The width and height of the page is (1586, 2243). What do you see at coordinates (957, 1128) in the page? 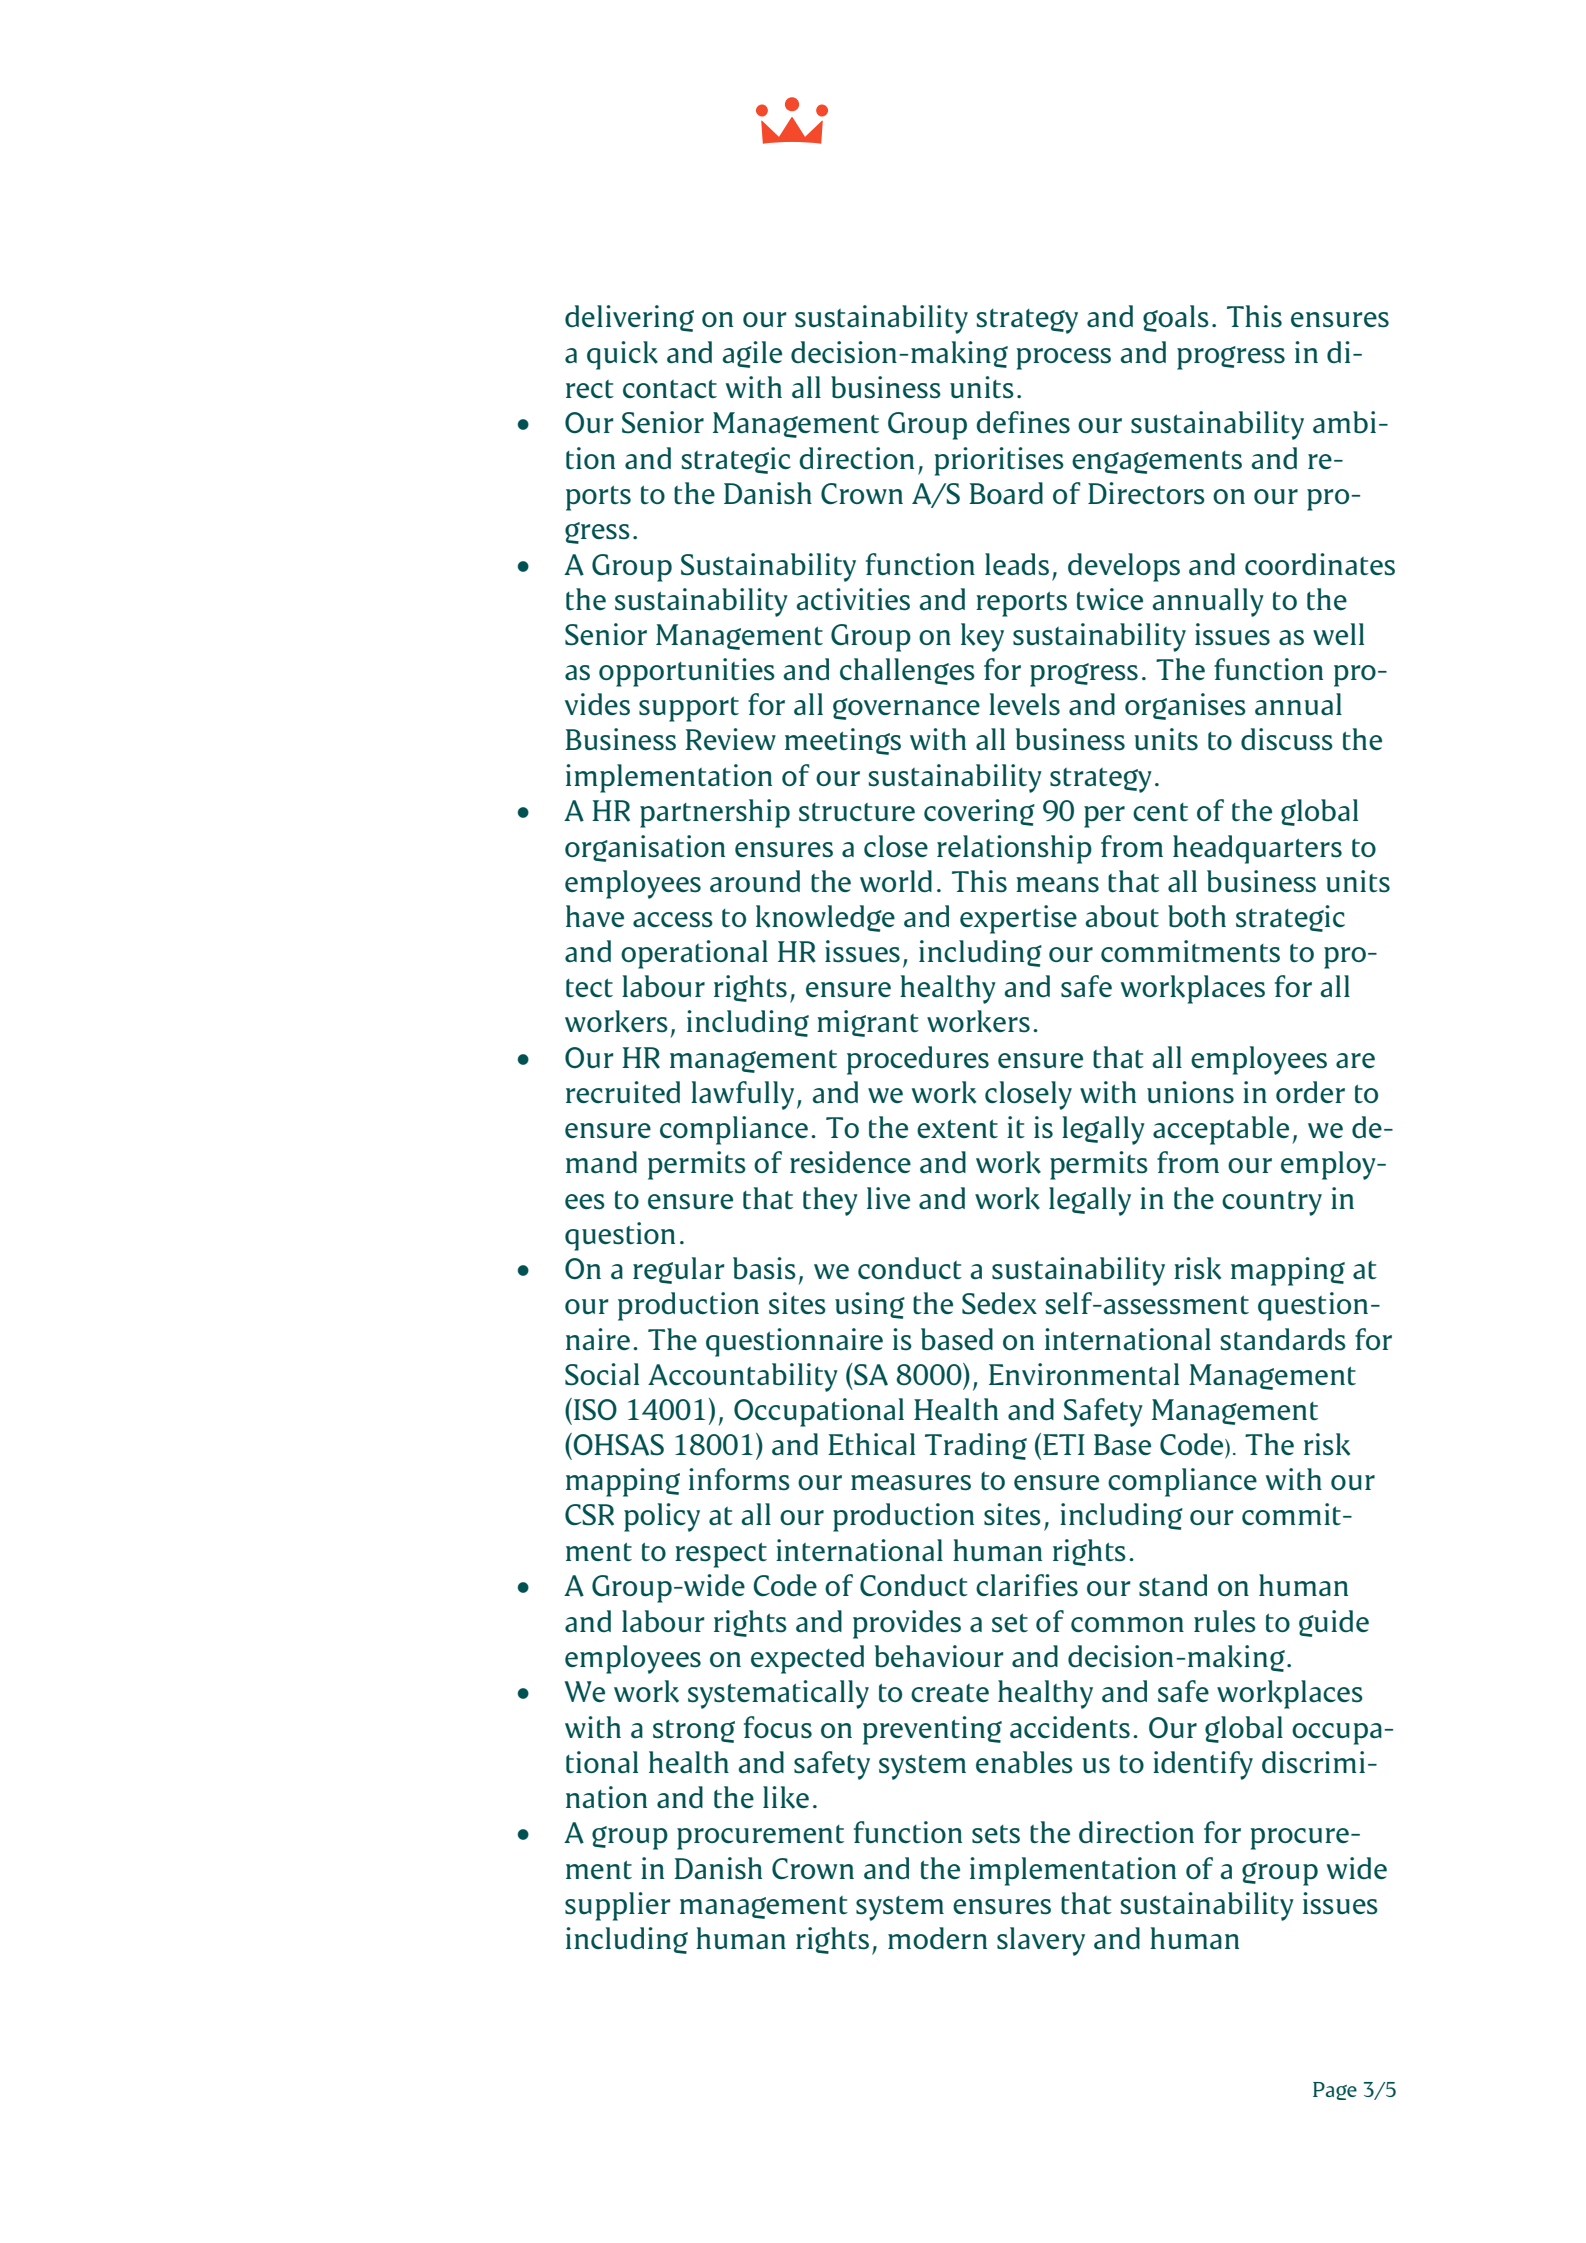
I see `extent` at bounding box center [957, 1128].
